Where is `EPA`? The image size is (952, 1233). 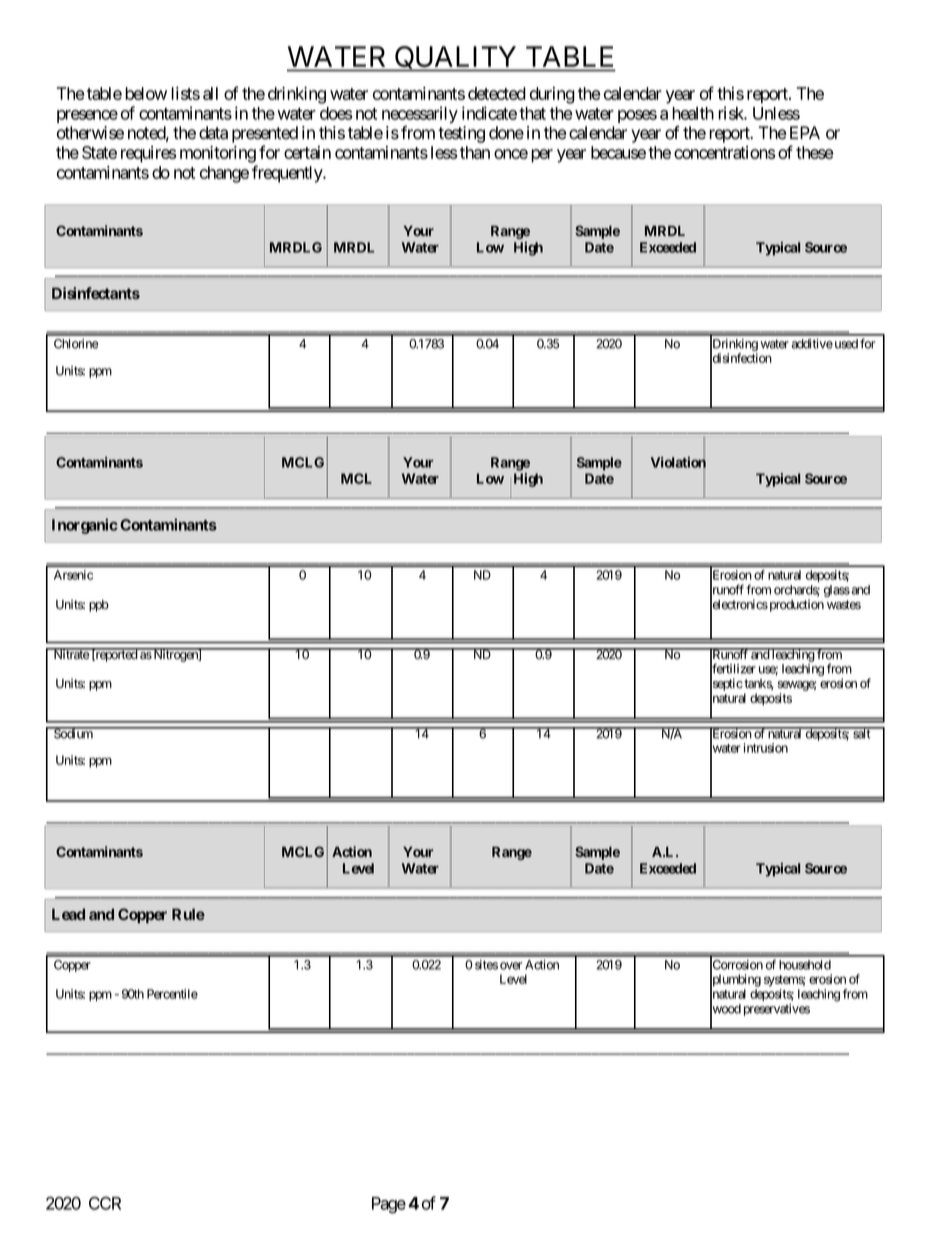
EPA is located at coordinates (805, 132).
